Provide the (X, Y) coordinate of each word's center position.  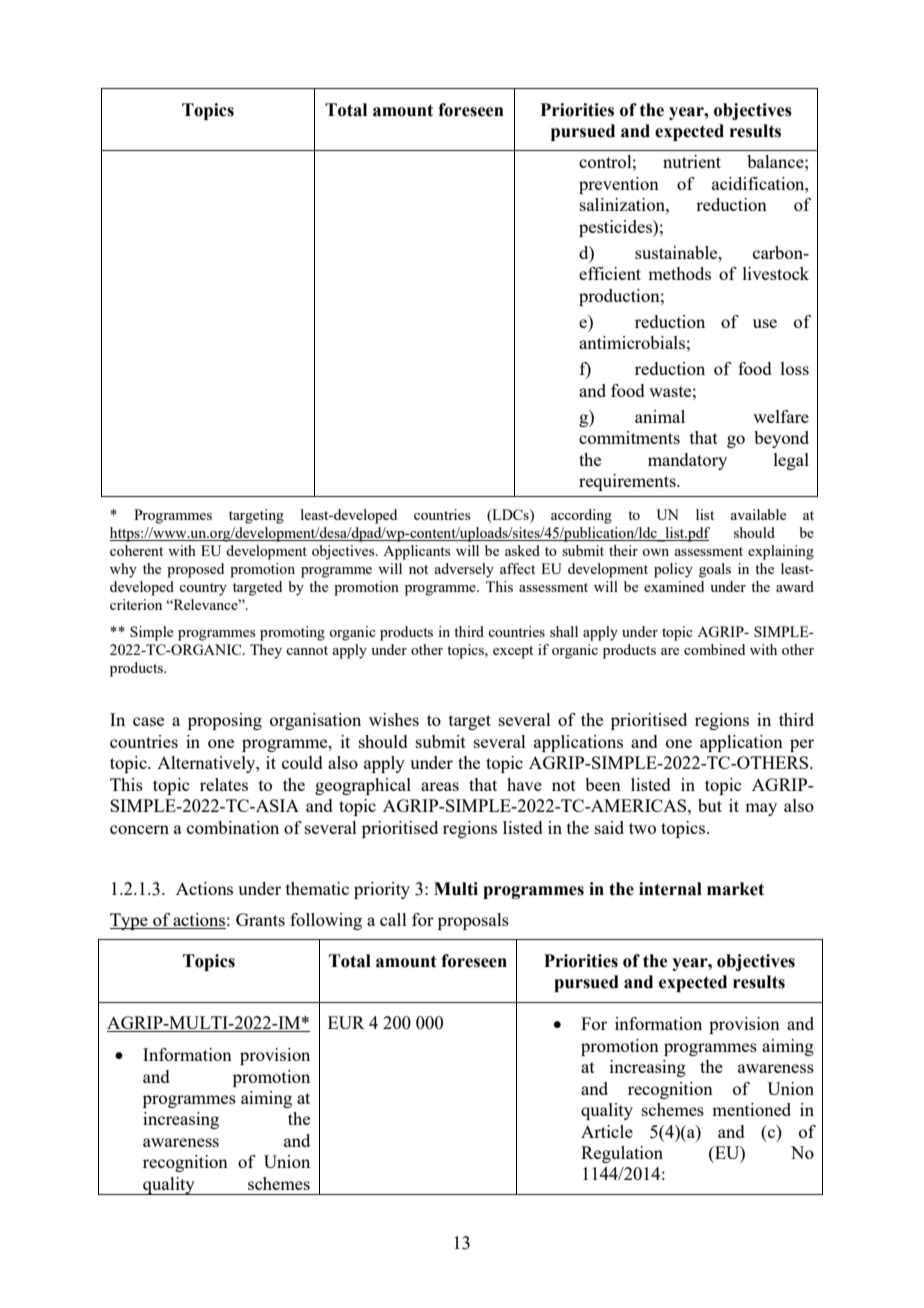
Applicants (417, 552)
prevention (619, 185)
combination (233, 827)
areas (440, 786)
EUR (346, 1022)
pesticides (616, 228)
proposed (195, 570)
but (710, 805)
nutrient (692, 161)
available (758, 514)
